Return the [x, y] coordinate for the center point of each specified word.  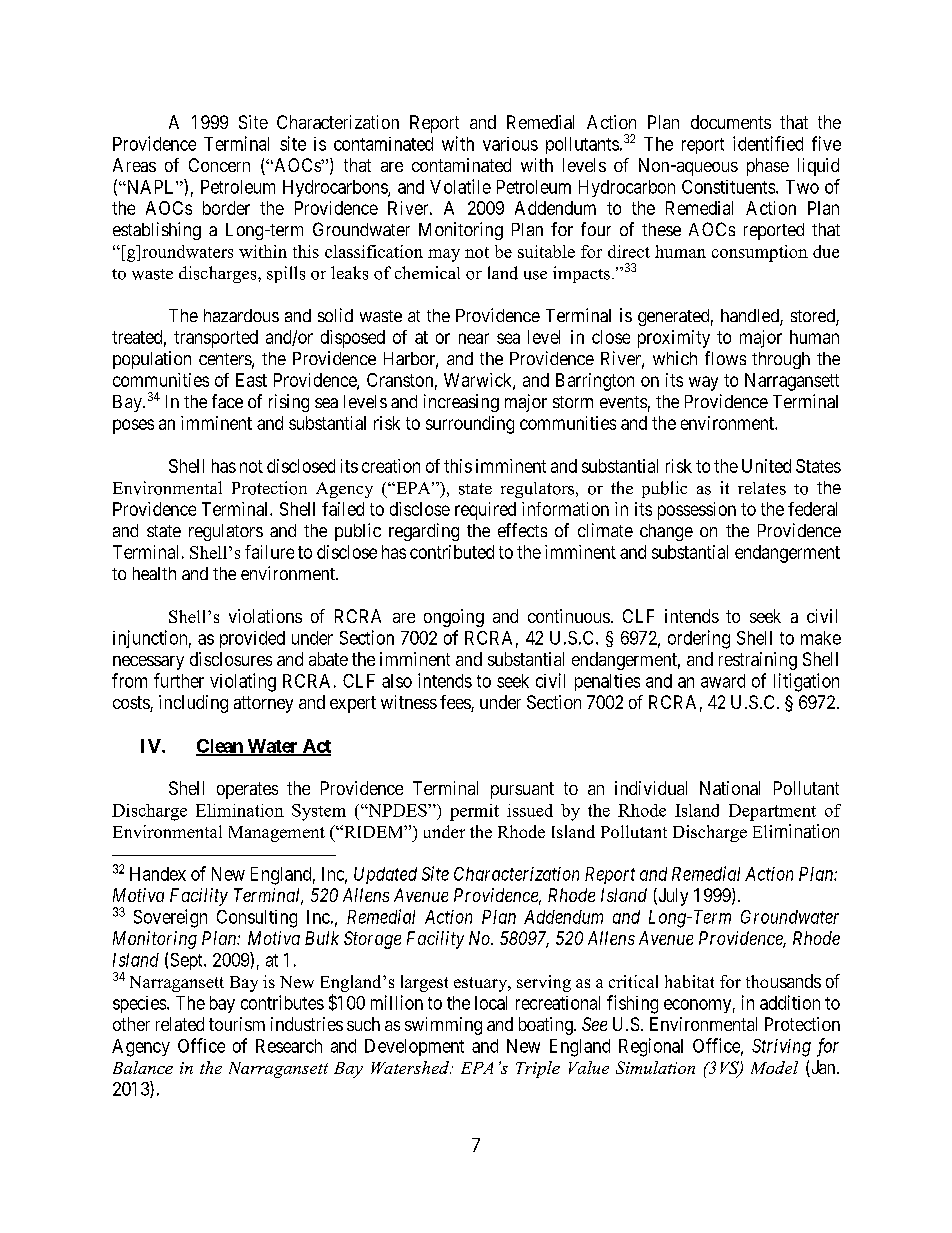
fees [456, 703]
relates [762, 488]
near [474, 338]
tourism [237, 1024]
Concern [219, 165]
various [510, 144]
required [485, 511]
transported [216, 339]
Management [277, 834]
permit [474, 812]
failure [269, 552]
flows [725, 358]
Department [772, 812]
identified [768, 143]
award [723, 681]
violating [243, 682]
